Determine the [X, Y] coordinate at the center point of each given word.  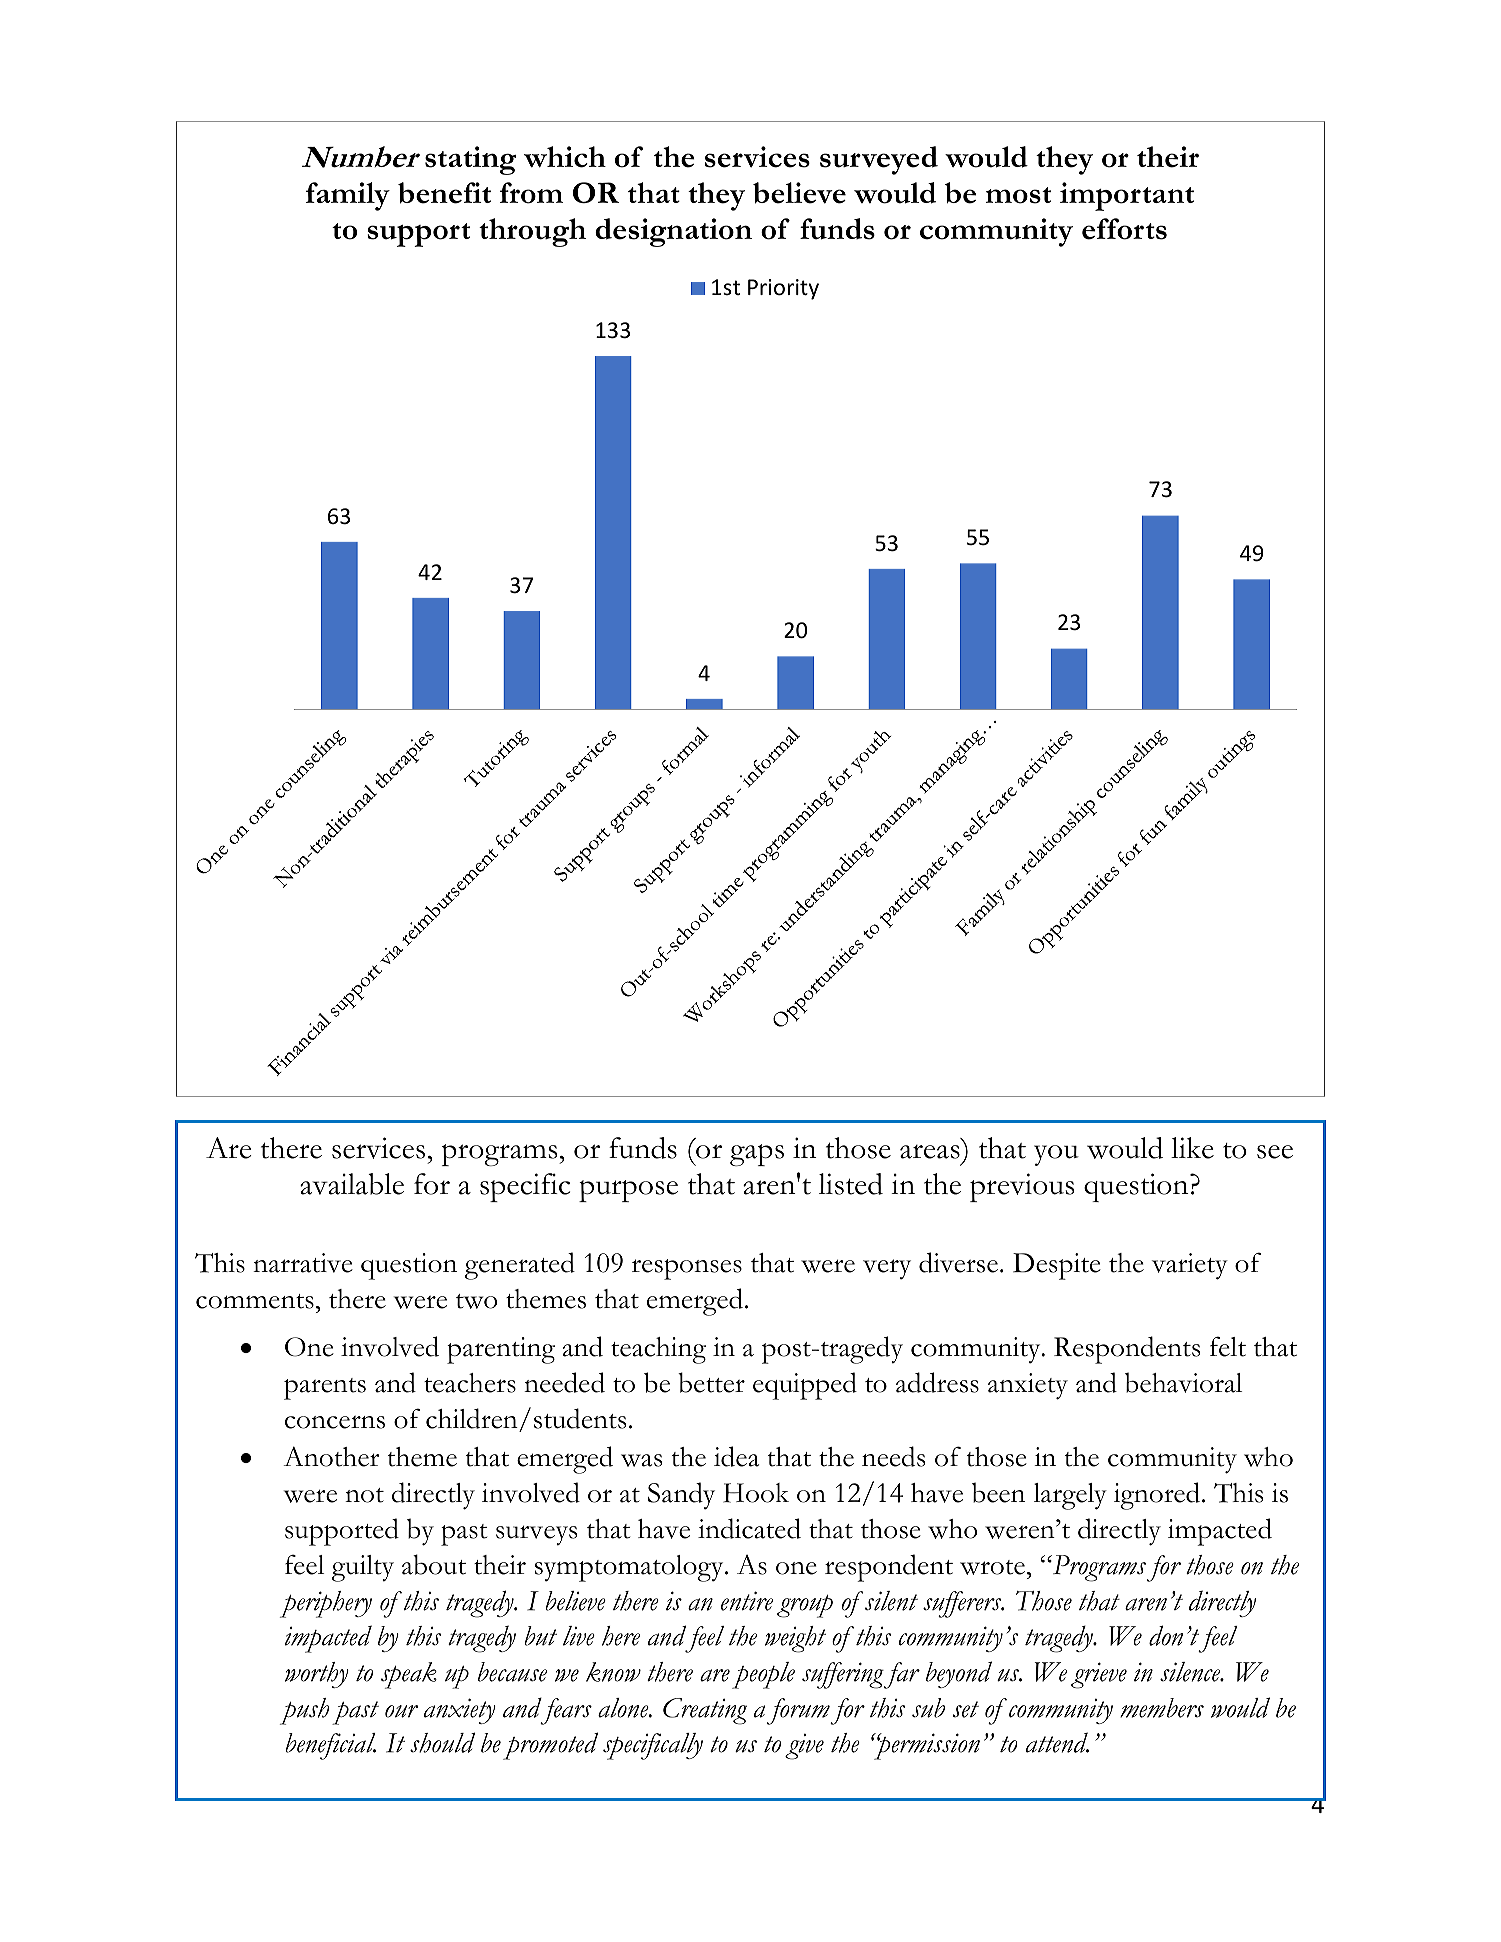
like [1192, 1148]
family [348, 196]
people [763, 1675]
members [1162, 1708]
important [1127, 196]
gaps [757, 1155]
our [401, 1711]
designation [673, 232]
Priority [783, 289]
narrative [303, 1263]
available [352, 1184]
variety [1190, 1266]
